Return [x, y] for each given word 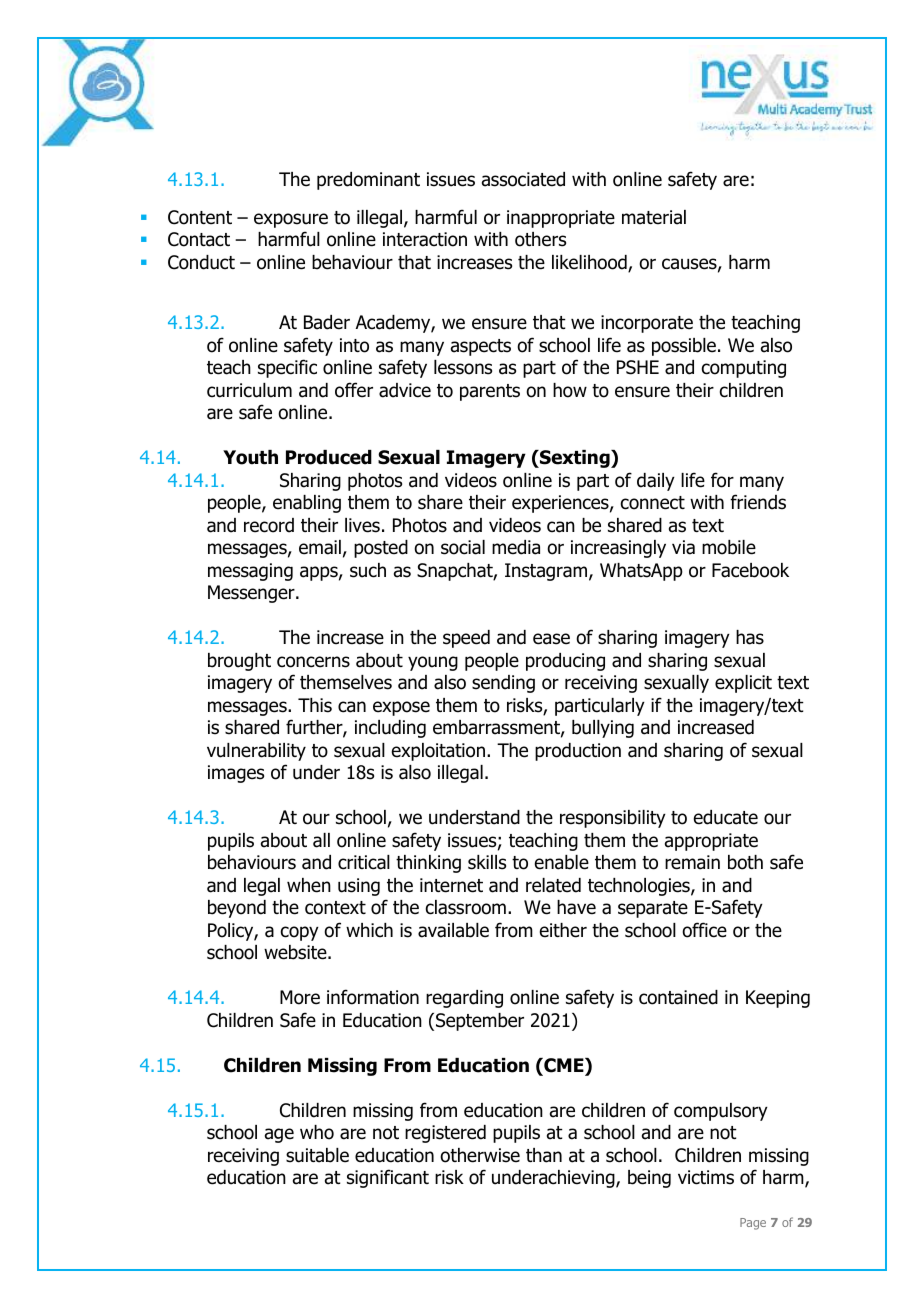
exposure [291, 220]
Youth [250, 457]
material [654, 217]
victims [706, 1177]
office [704, 930]
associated [523, 179]
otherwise [480, 1155]
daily [656, 482]
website [296, 952]
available [453, 930]
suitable [317, 1155]
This [315, 705]
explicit [743, 684]
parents [490, 392]
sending [503, 684]
